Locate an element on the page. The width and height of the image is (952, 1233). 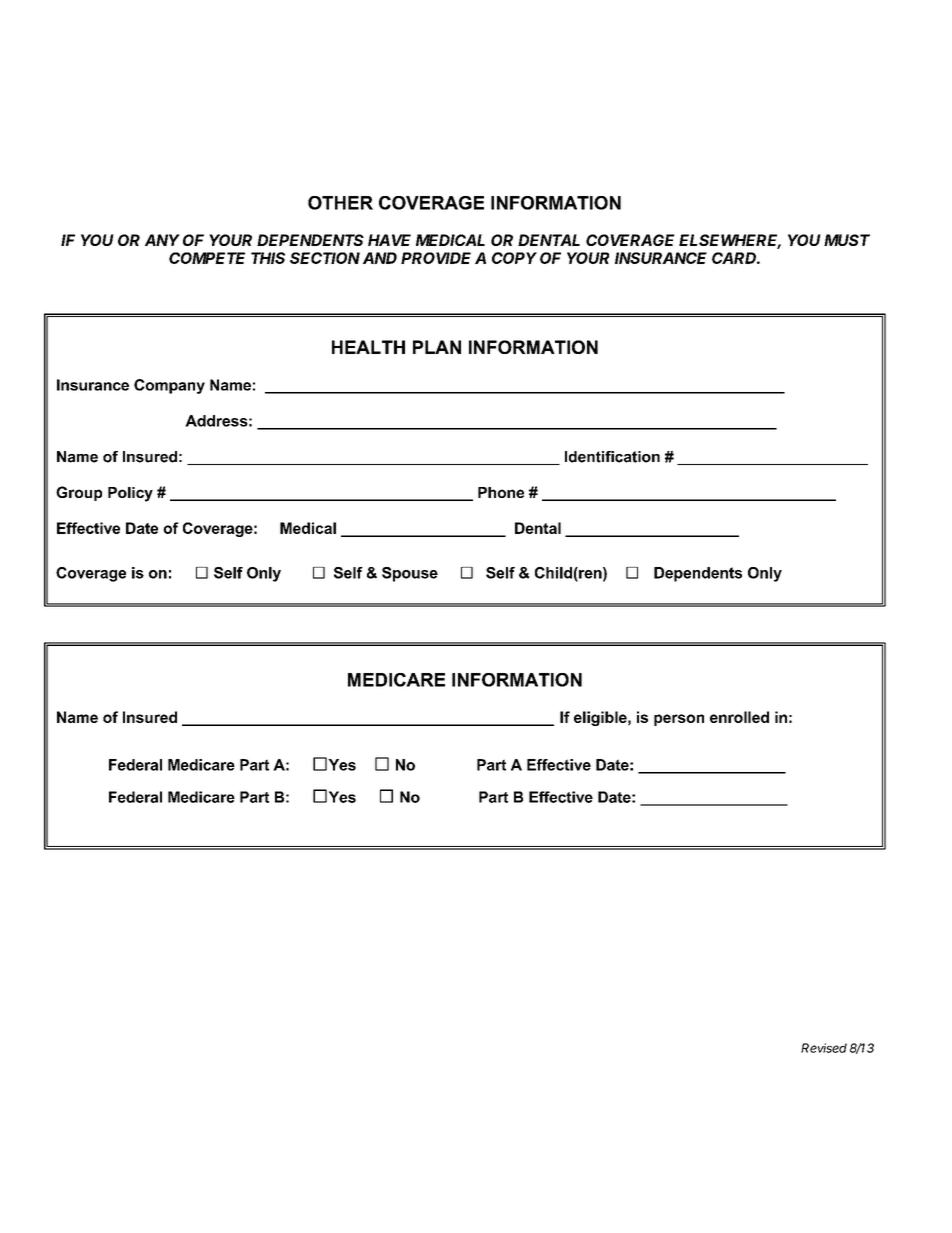
ELSEWHERE is located at coordinates (730, 241).
